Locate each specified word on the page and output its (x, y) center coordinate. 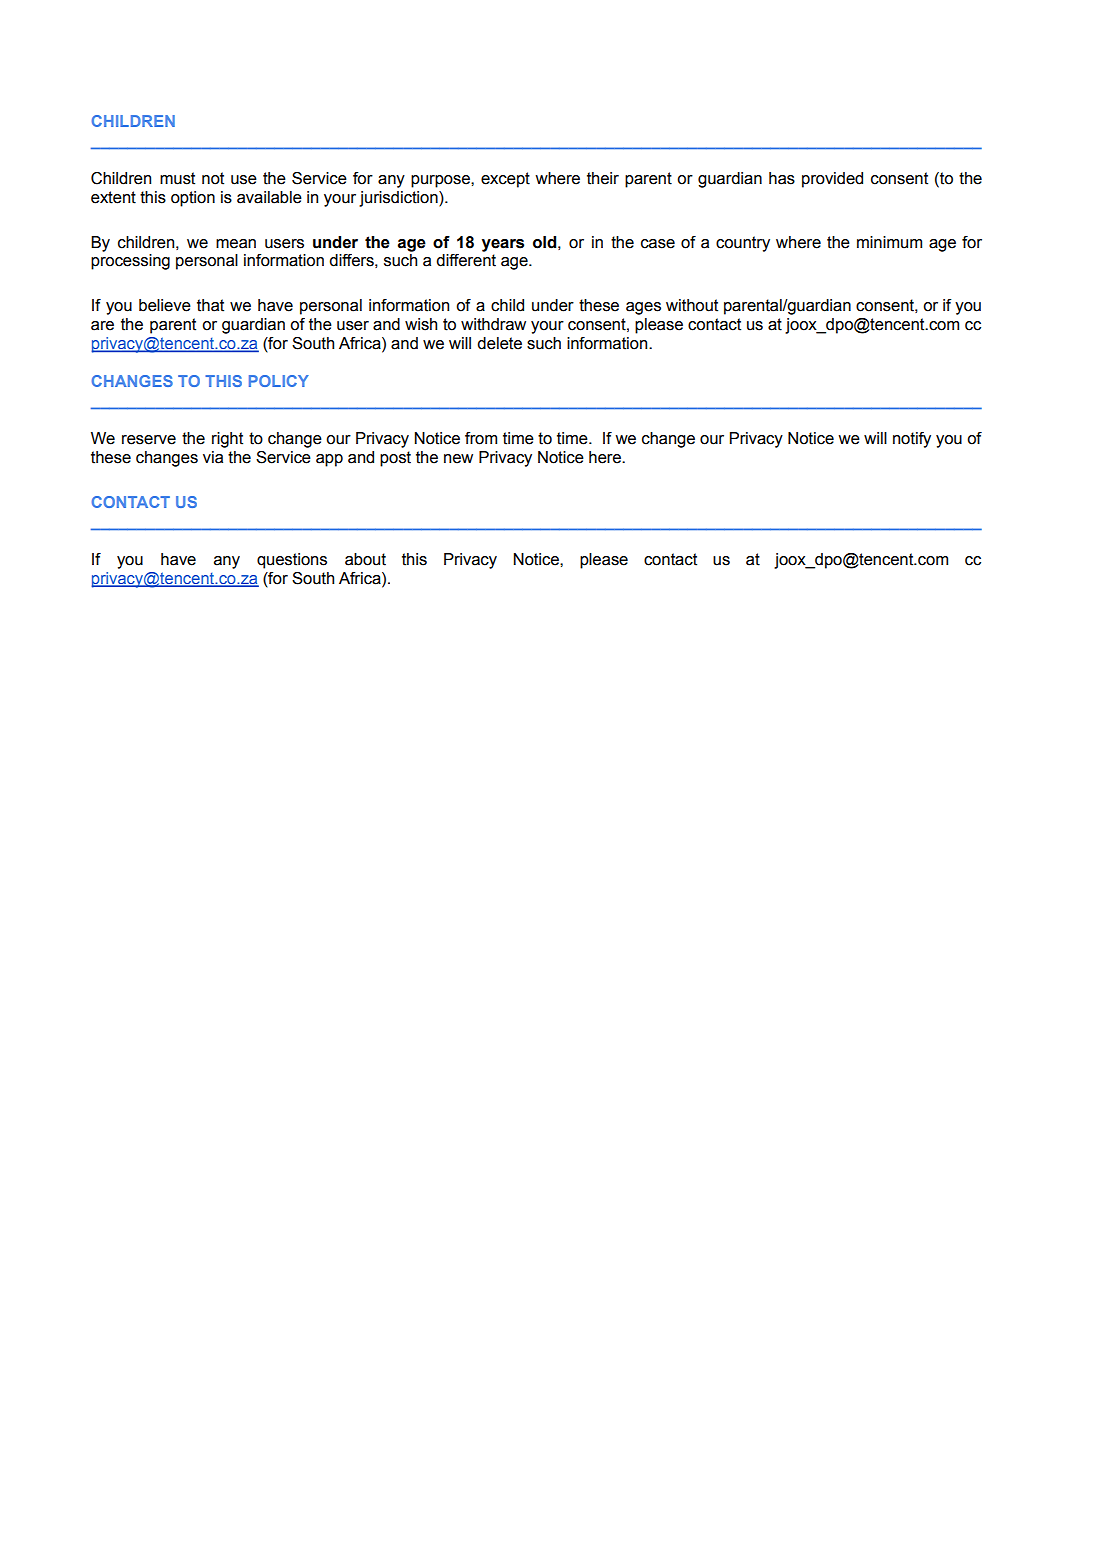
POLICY (279, 381)
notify (912, 440)
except (505, 180)
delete (499, 343)
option (193, 199)
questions (292, 561)
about (365, 559)
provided (832, 180)
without (692, 305)
